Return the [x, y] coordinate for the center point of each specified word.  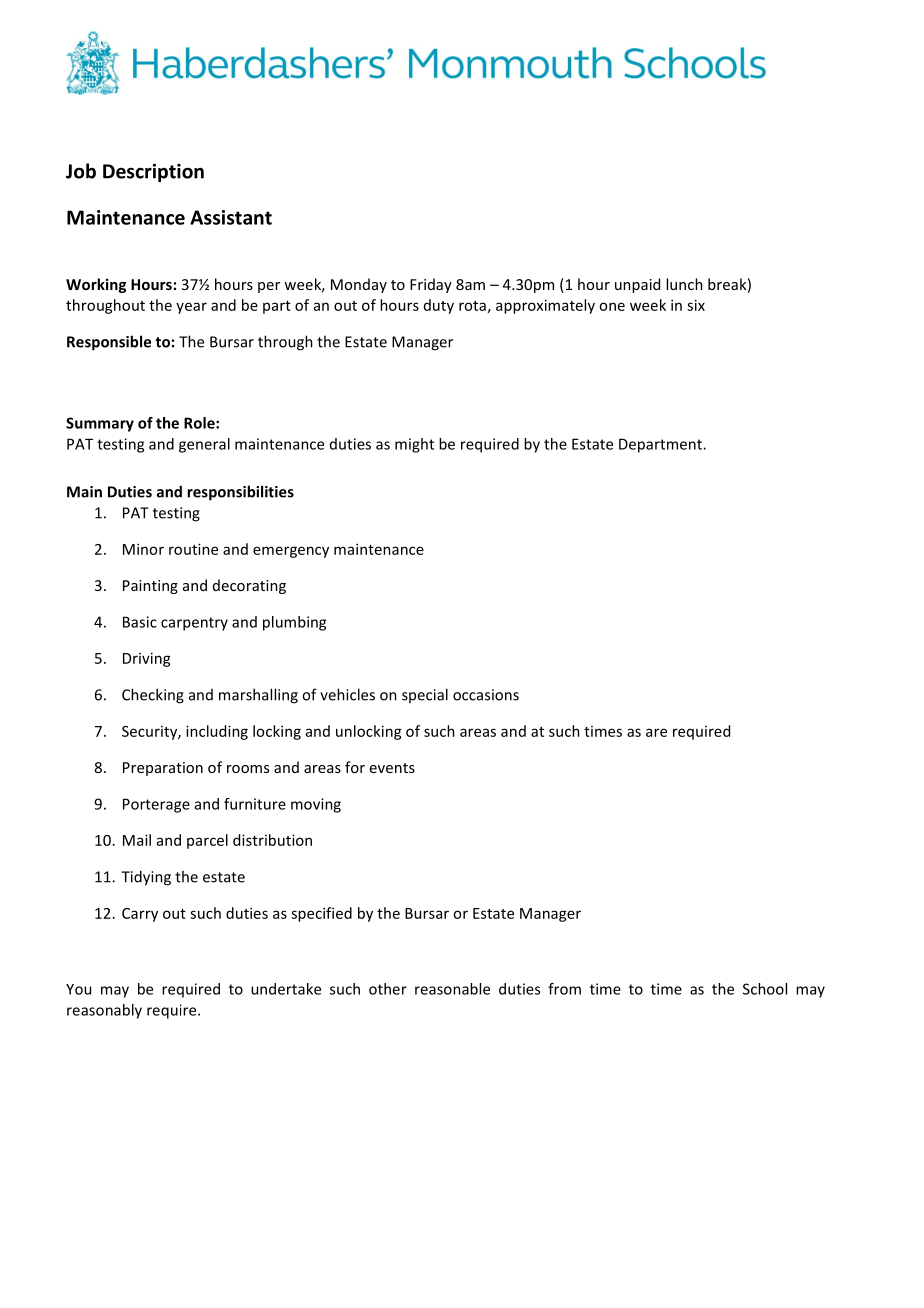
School [765, 989]
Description [153, 173]
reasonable [452, 989]
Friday [431, 285]
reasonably [104, 1011]
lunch [684, 284]
